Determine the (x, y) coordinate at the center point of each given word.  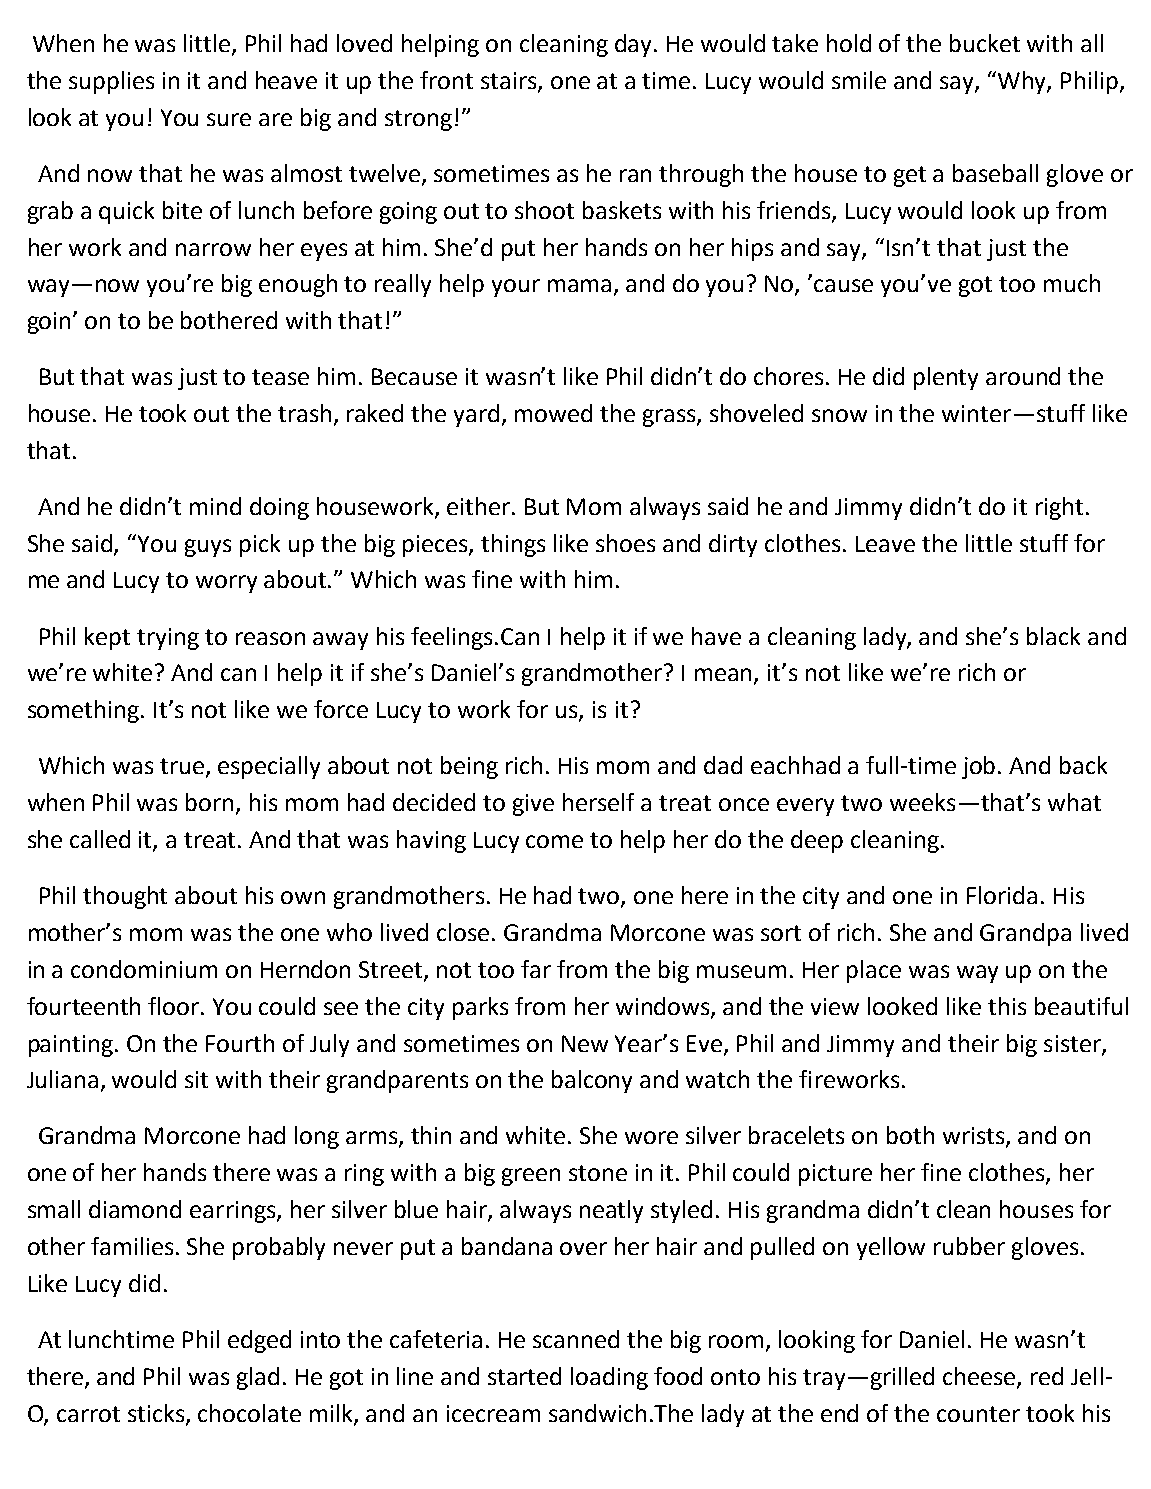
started (524, 1376)
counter (978, 1414)
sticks (157, 1414)
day (635, 45)
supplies (111, 82)
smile (859, 80)
